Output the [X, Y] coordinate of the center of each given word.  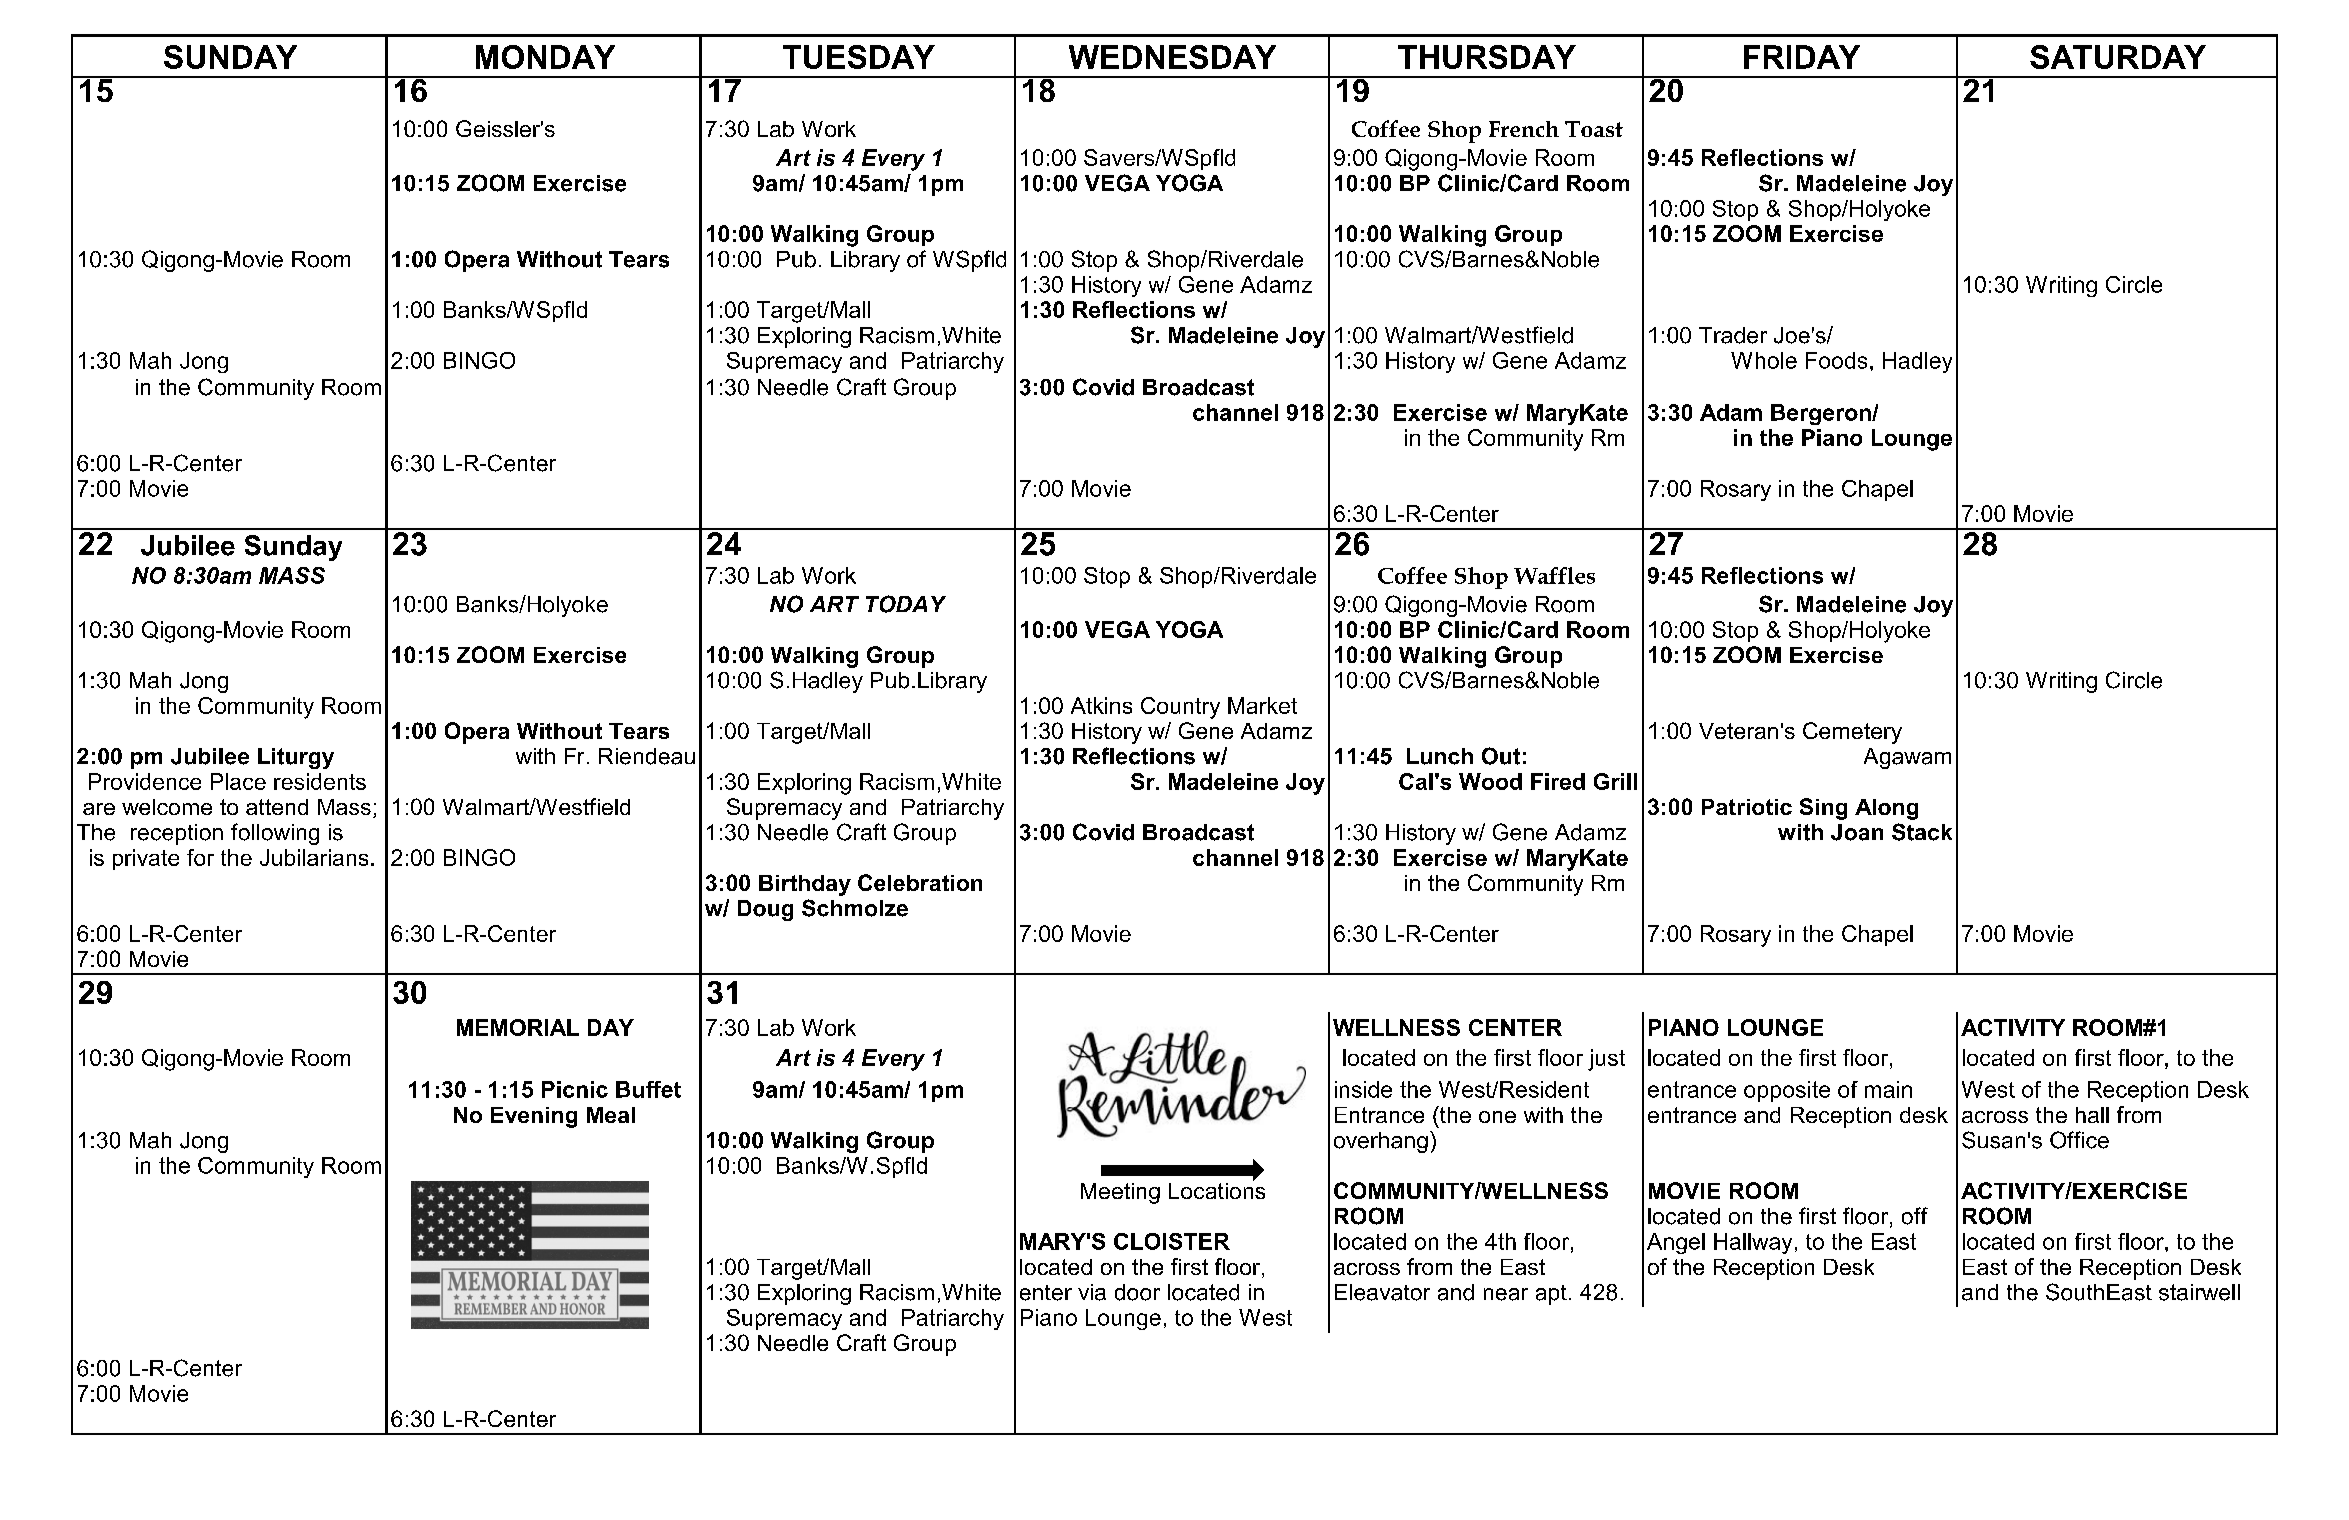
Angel [1676, 1243]
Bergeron [1822, 414]
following [275, 834]
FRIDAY [1802, 57]
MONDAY [545, 57]
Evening [534, 1117]
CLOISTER [1172, 1241]
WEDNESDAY [1172, 57]
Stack [1922, 832]
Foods [1836, 360]
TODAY [906, 604]
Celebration [920, 882]
